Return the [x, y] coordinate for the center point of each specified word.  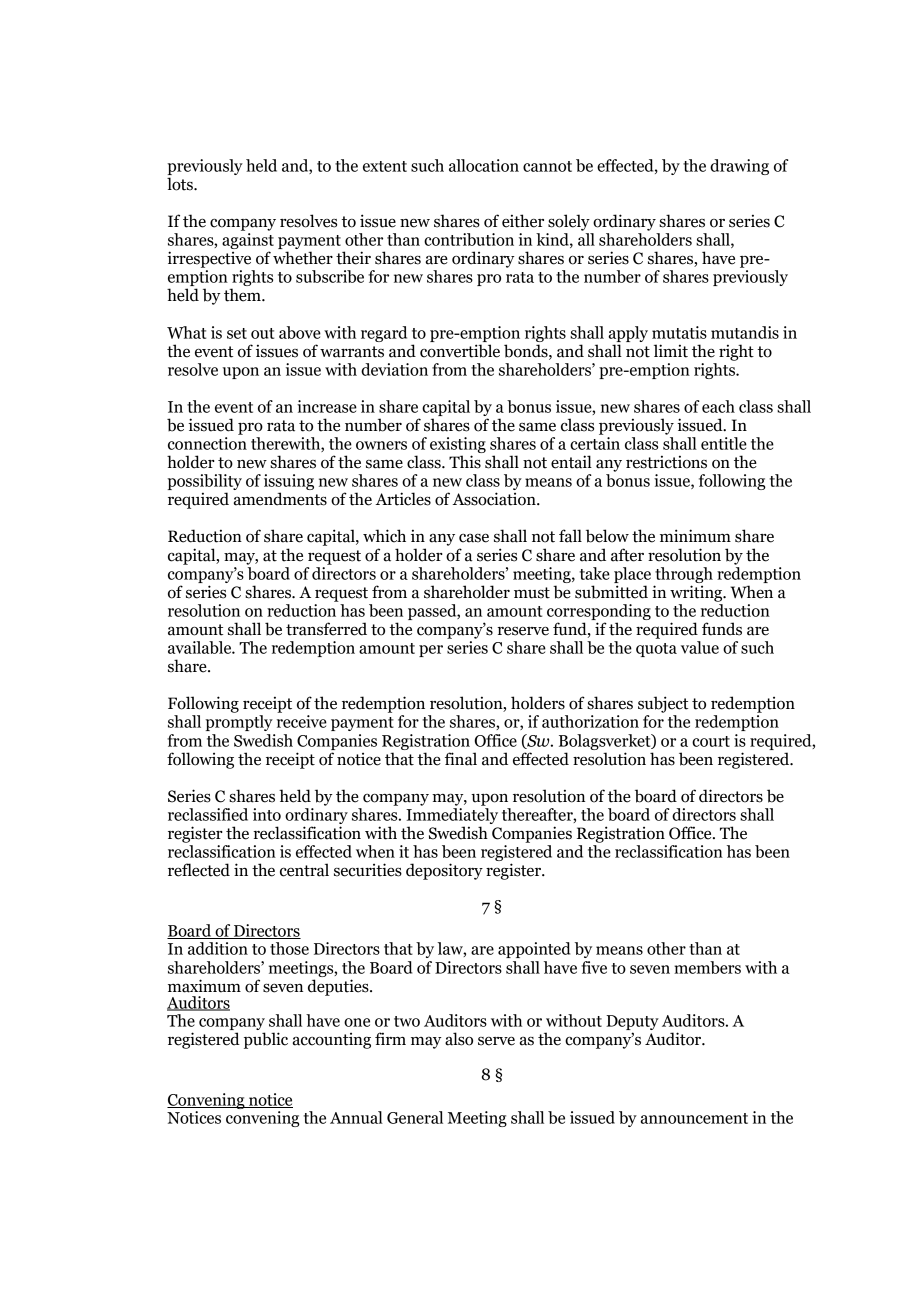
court [711, 741]
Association [495, 499]
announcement [694, 1118]
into [267, 814]
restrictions [666, 462]
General [415, 1117]
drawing [739, 167]
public [266, 1040]
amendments [280, 499]
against [248, 241]
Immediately [452, 814]
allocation [484, 165]
